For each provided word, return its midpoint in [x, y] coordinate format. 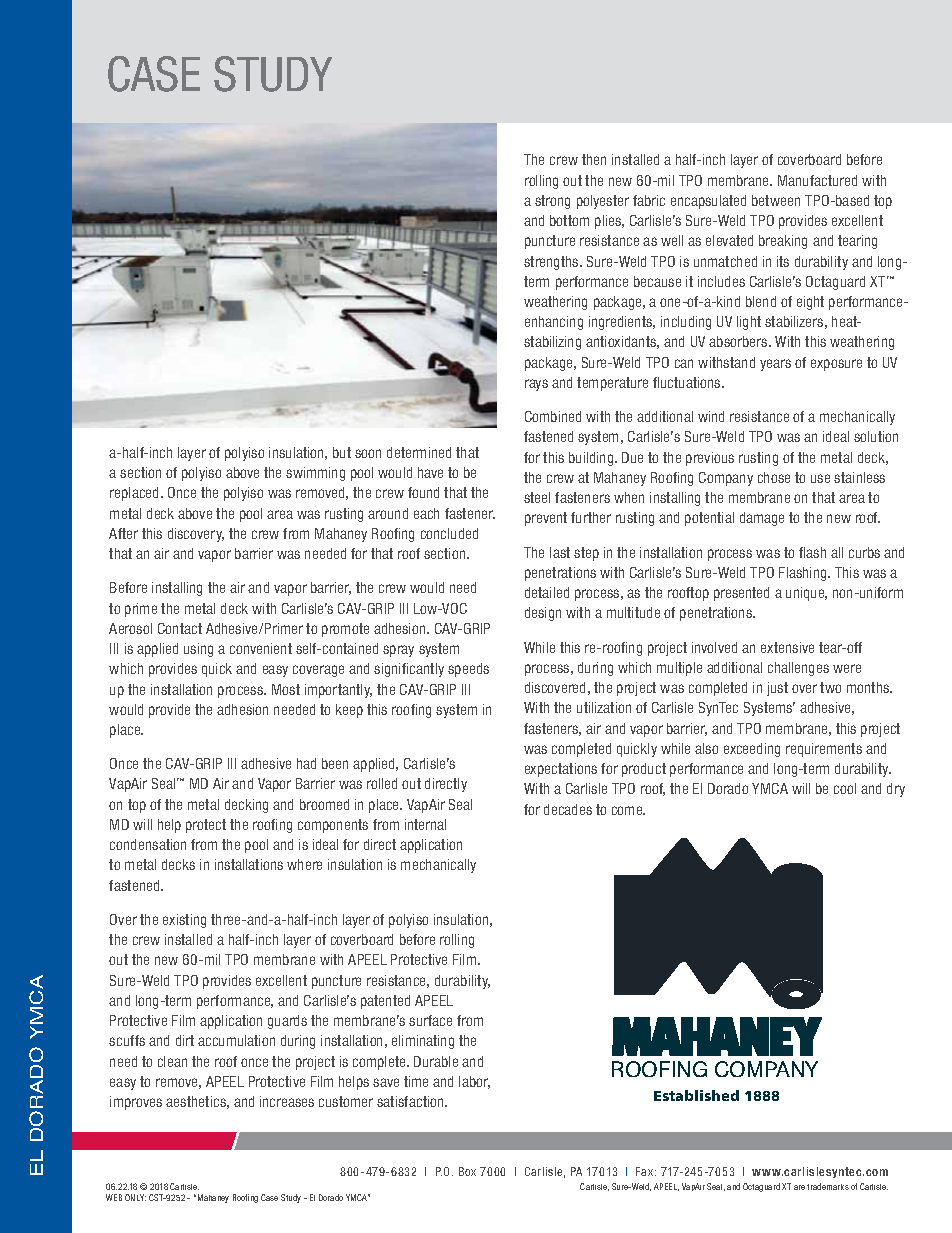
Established [696, 1095]
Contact [180, 628]
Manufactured [817, 180]
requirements [824, 750]
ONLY [135, 1197]
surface [430, 1020]
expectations [561, 770]
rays [536, 385]
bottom [569, 220]
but [342, 452]
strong [552, 202]
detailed [547, 592]
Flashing [804, 574]
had [306, 763]
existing [184, 921]
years [775, 365]
